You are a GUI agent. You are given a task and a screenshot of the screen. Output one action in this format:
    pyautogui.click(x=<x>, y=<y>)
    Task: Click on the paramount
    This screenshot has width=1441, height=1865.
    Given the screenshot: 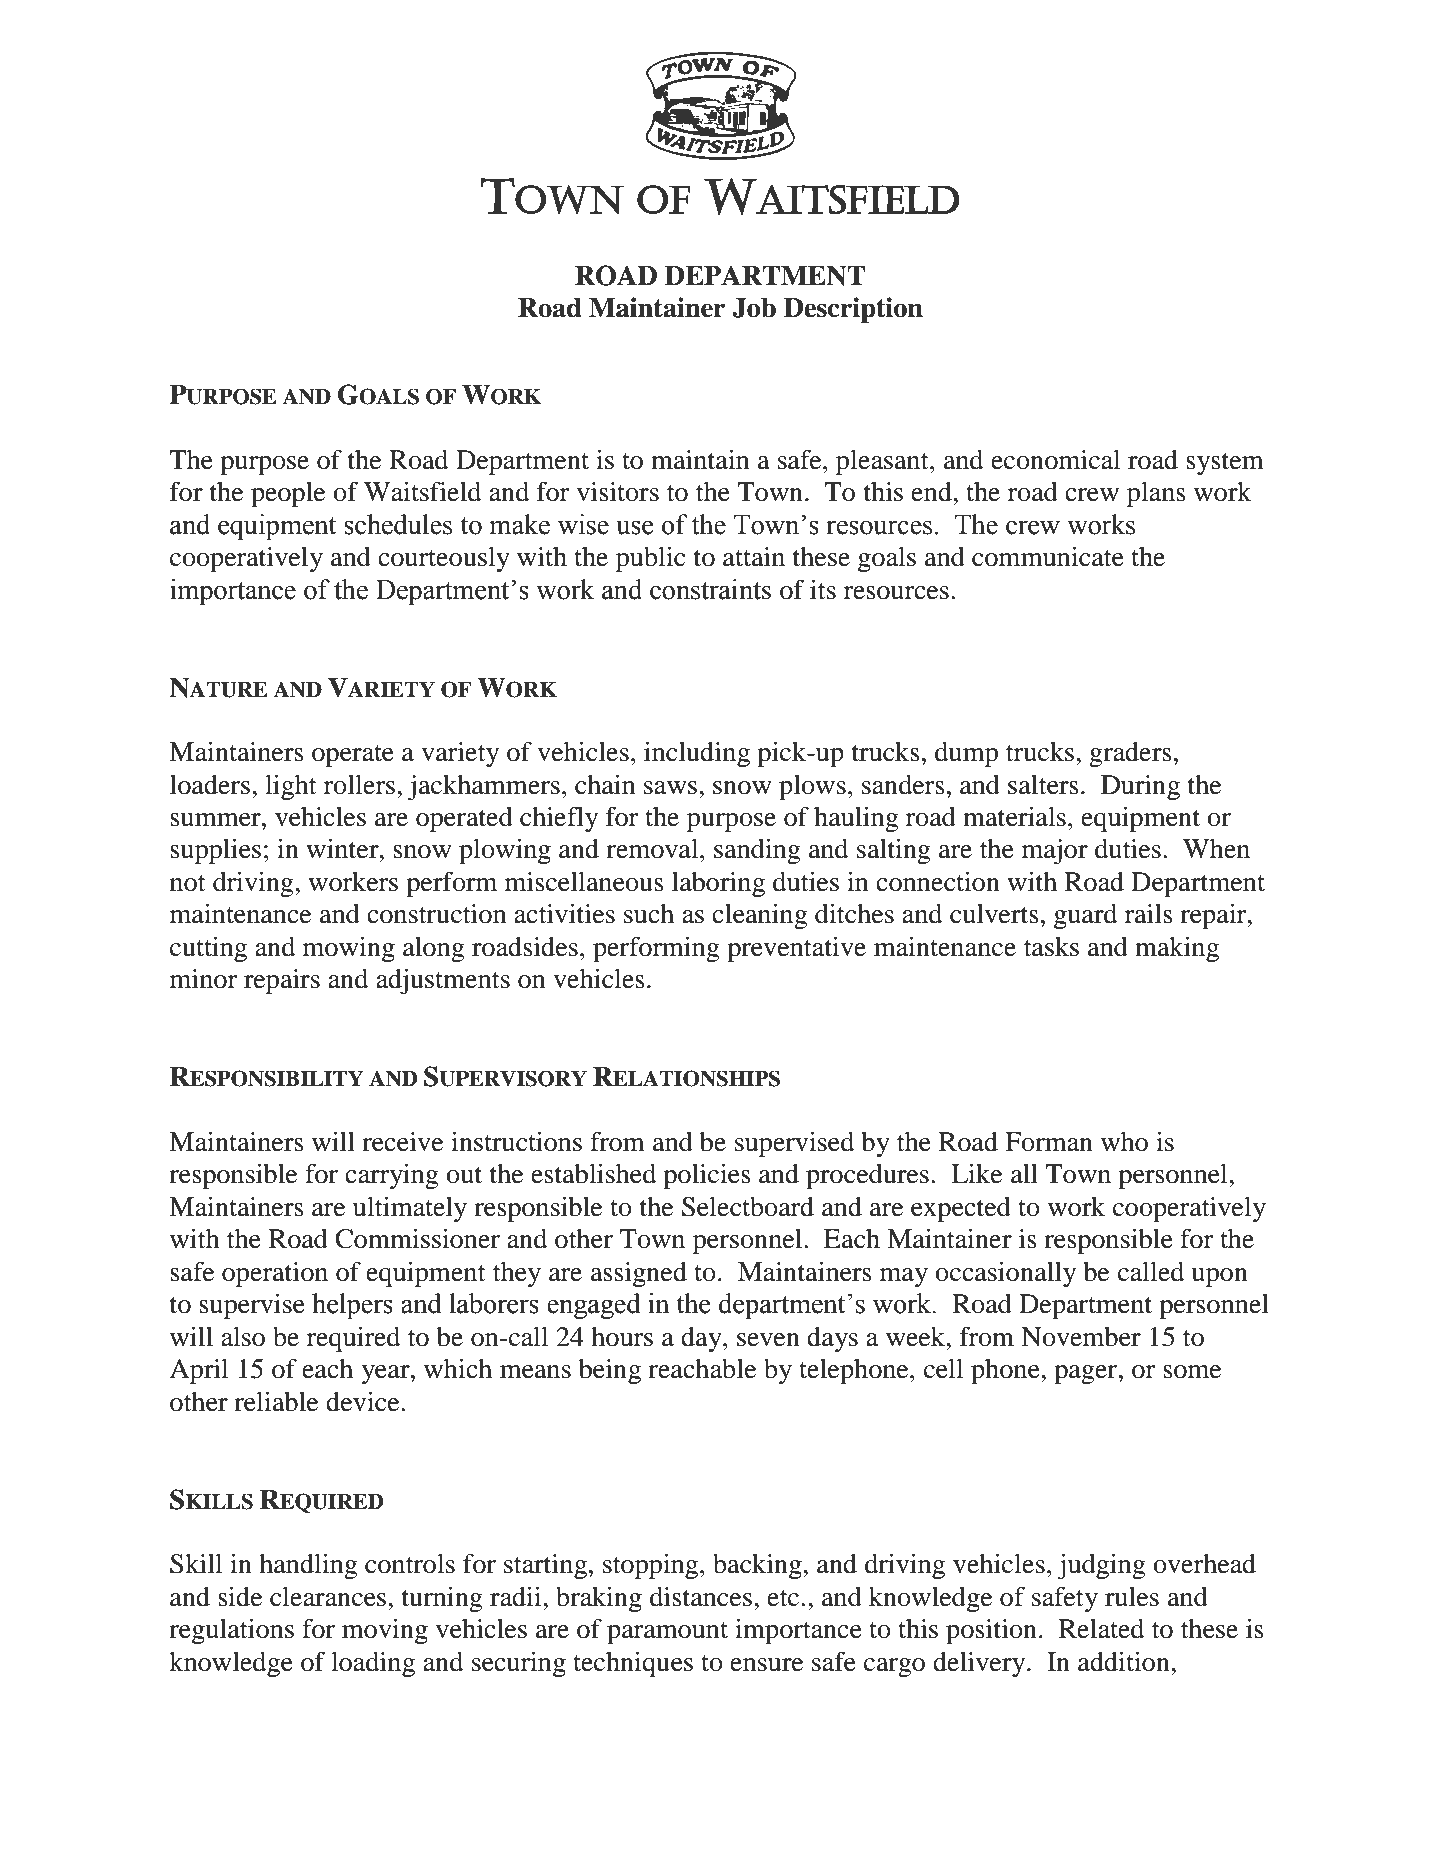 What is the action you would take?
    pyautogui.click(x=667, y=1633)
